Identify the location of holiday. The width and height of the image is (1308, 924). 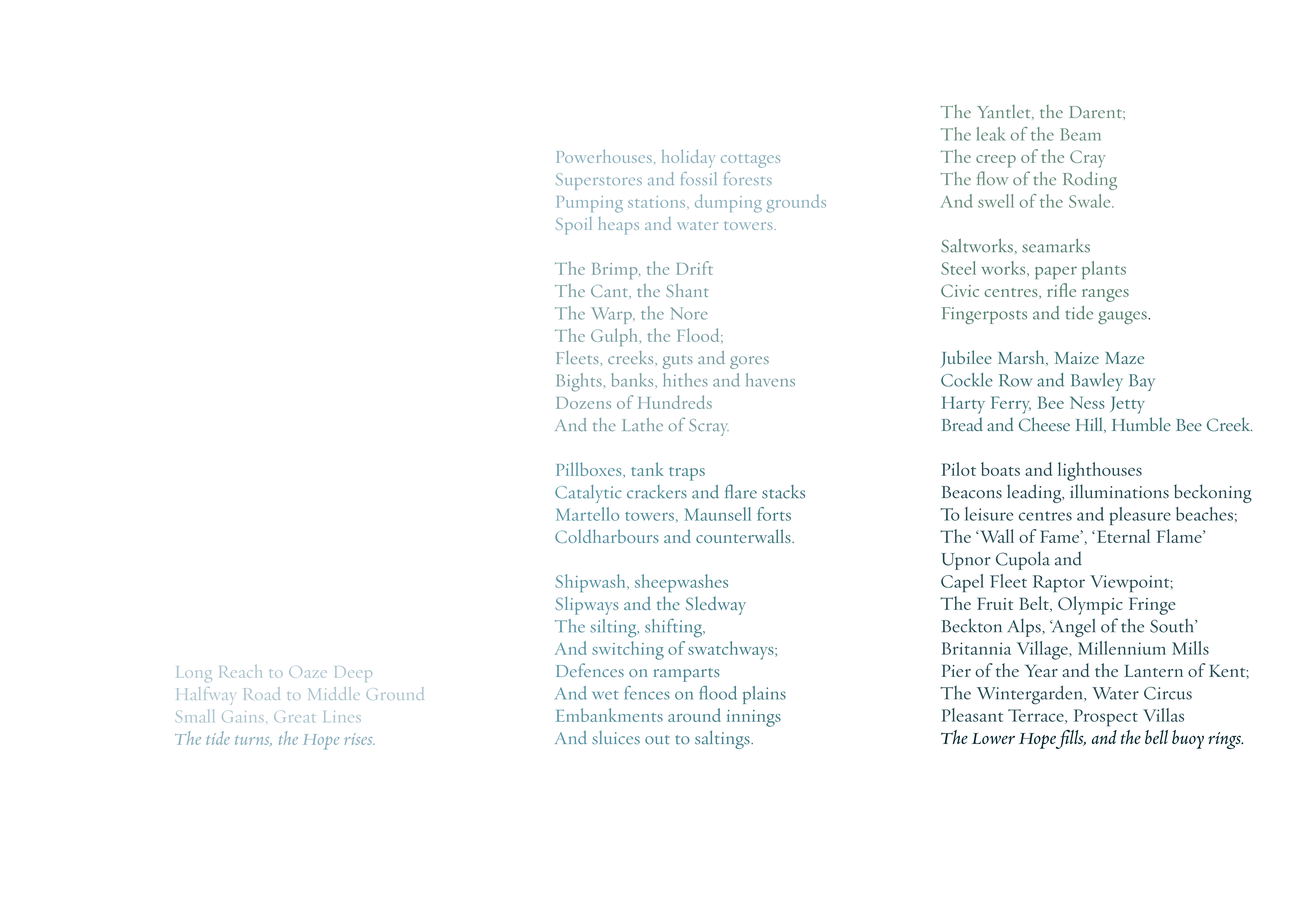
(688, 159).
